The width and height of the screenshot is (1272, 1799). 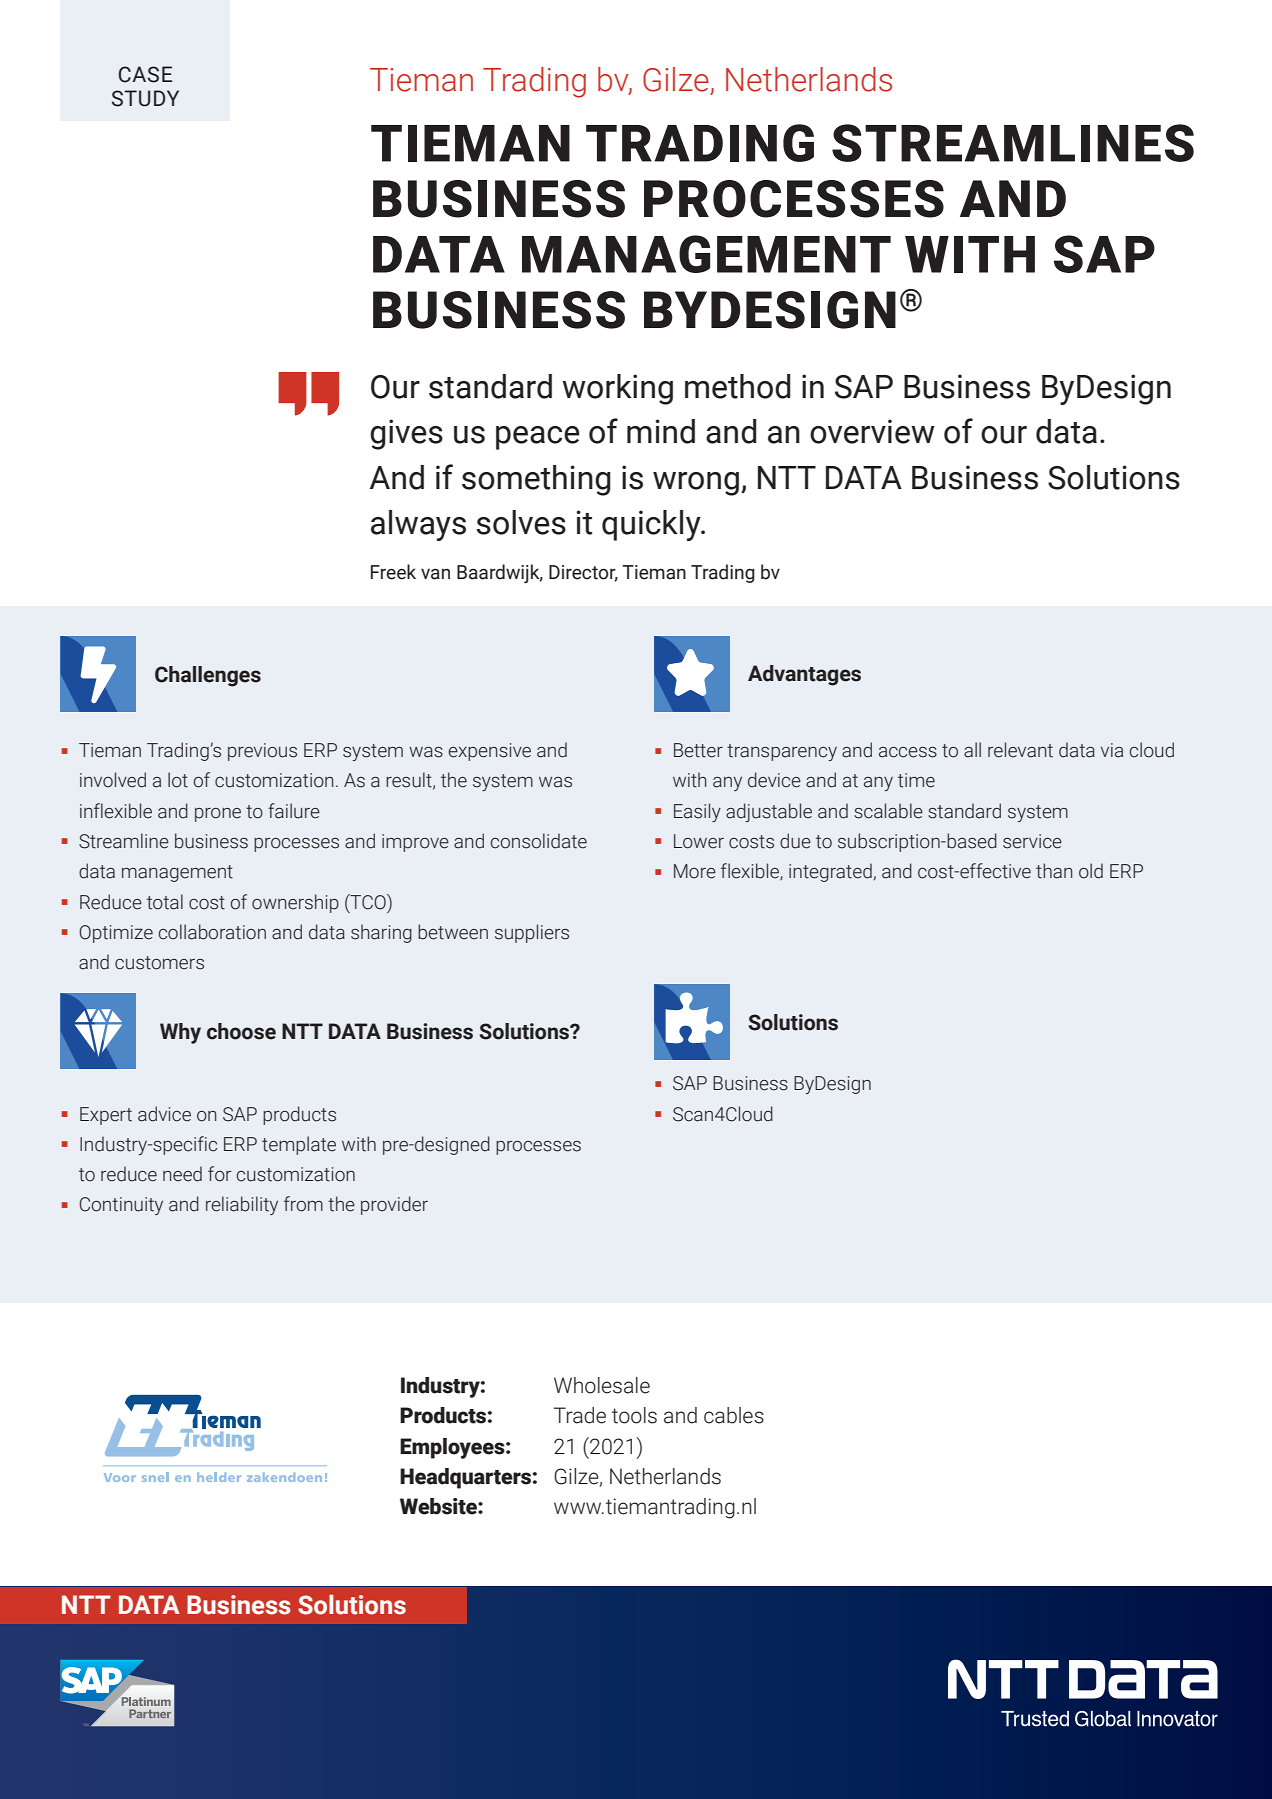 What do you see at coordinates (734, 1415) in the screenshot?
I see `cables` at bounding box center [734, 1415].
